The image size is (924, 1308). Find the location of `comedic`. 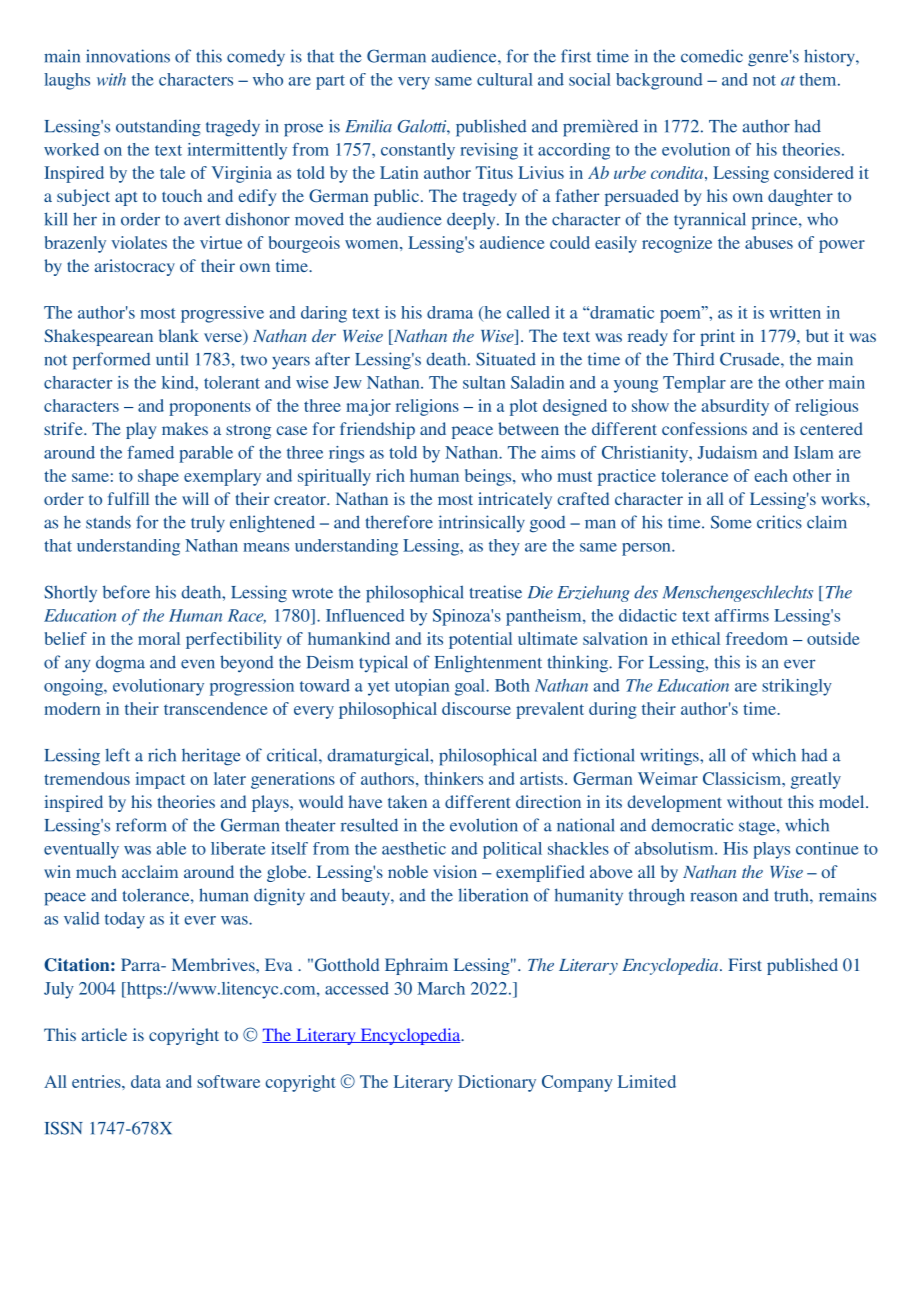

comedic is located at coordinates (712, 56).
